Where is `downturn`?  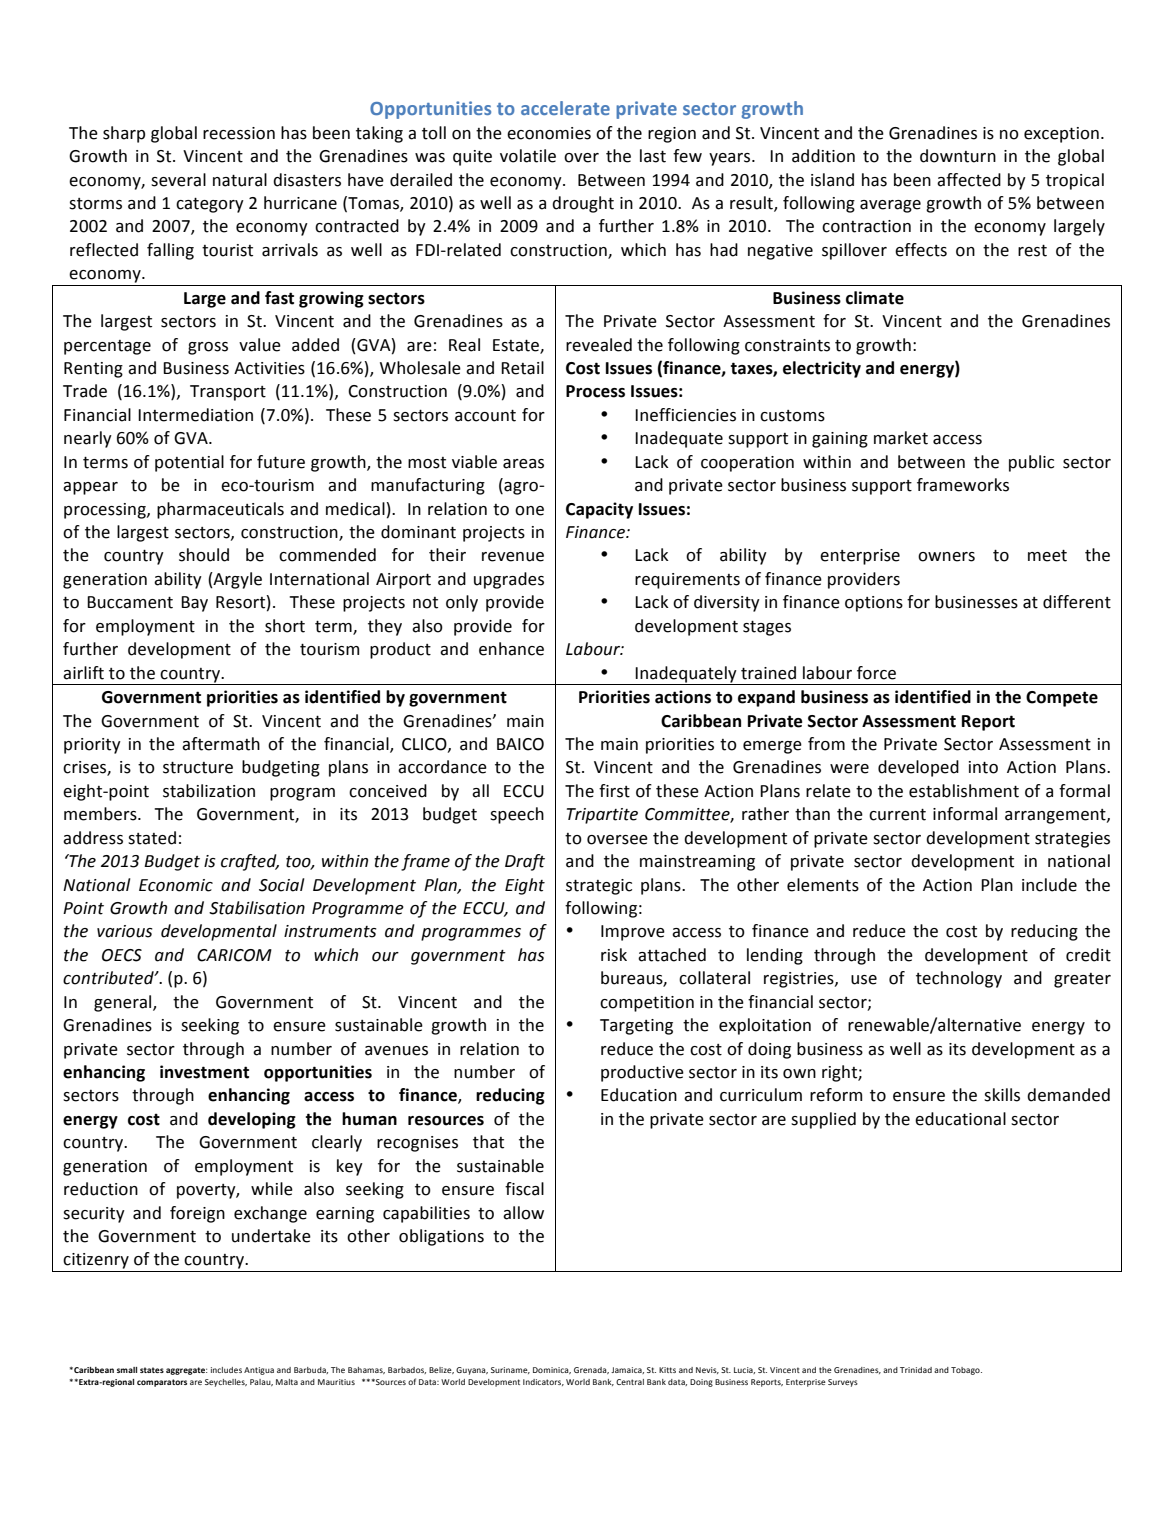 downturn is located at coordinates (958, 156).
